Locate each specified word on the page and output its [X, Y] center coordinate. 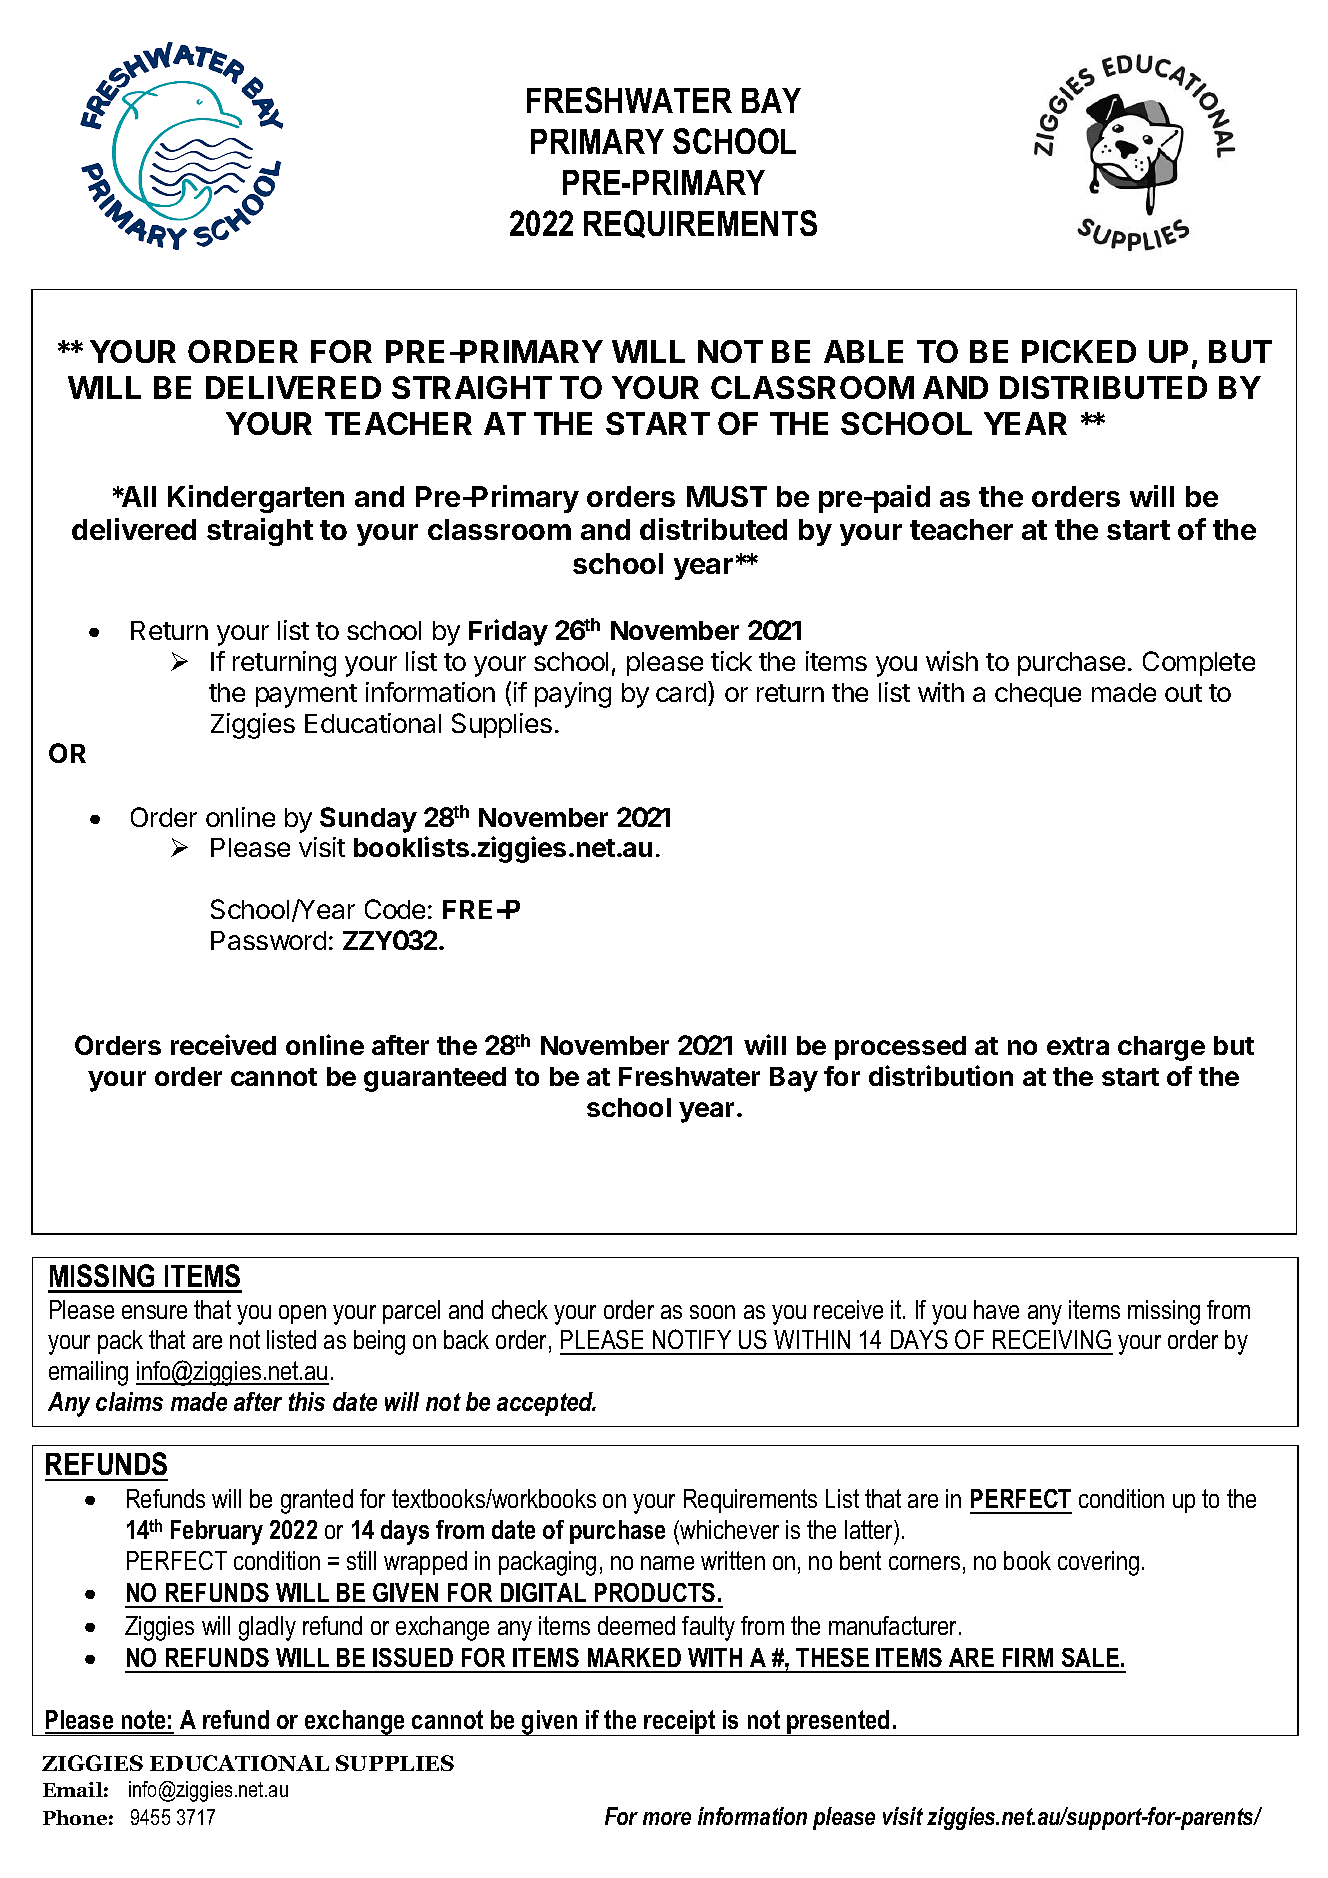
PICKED [1079, 351]
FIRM [1028, 1657]
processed [900, 1048]
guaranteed [435, 1079]
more [667, 1818]
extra [1078, 1046]
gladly [267, 1628]
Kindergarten [256, 499]
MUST [727, 496]
